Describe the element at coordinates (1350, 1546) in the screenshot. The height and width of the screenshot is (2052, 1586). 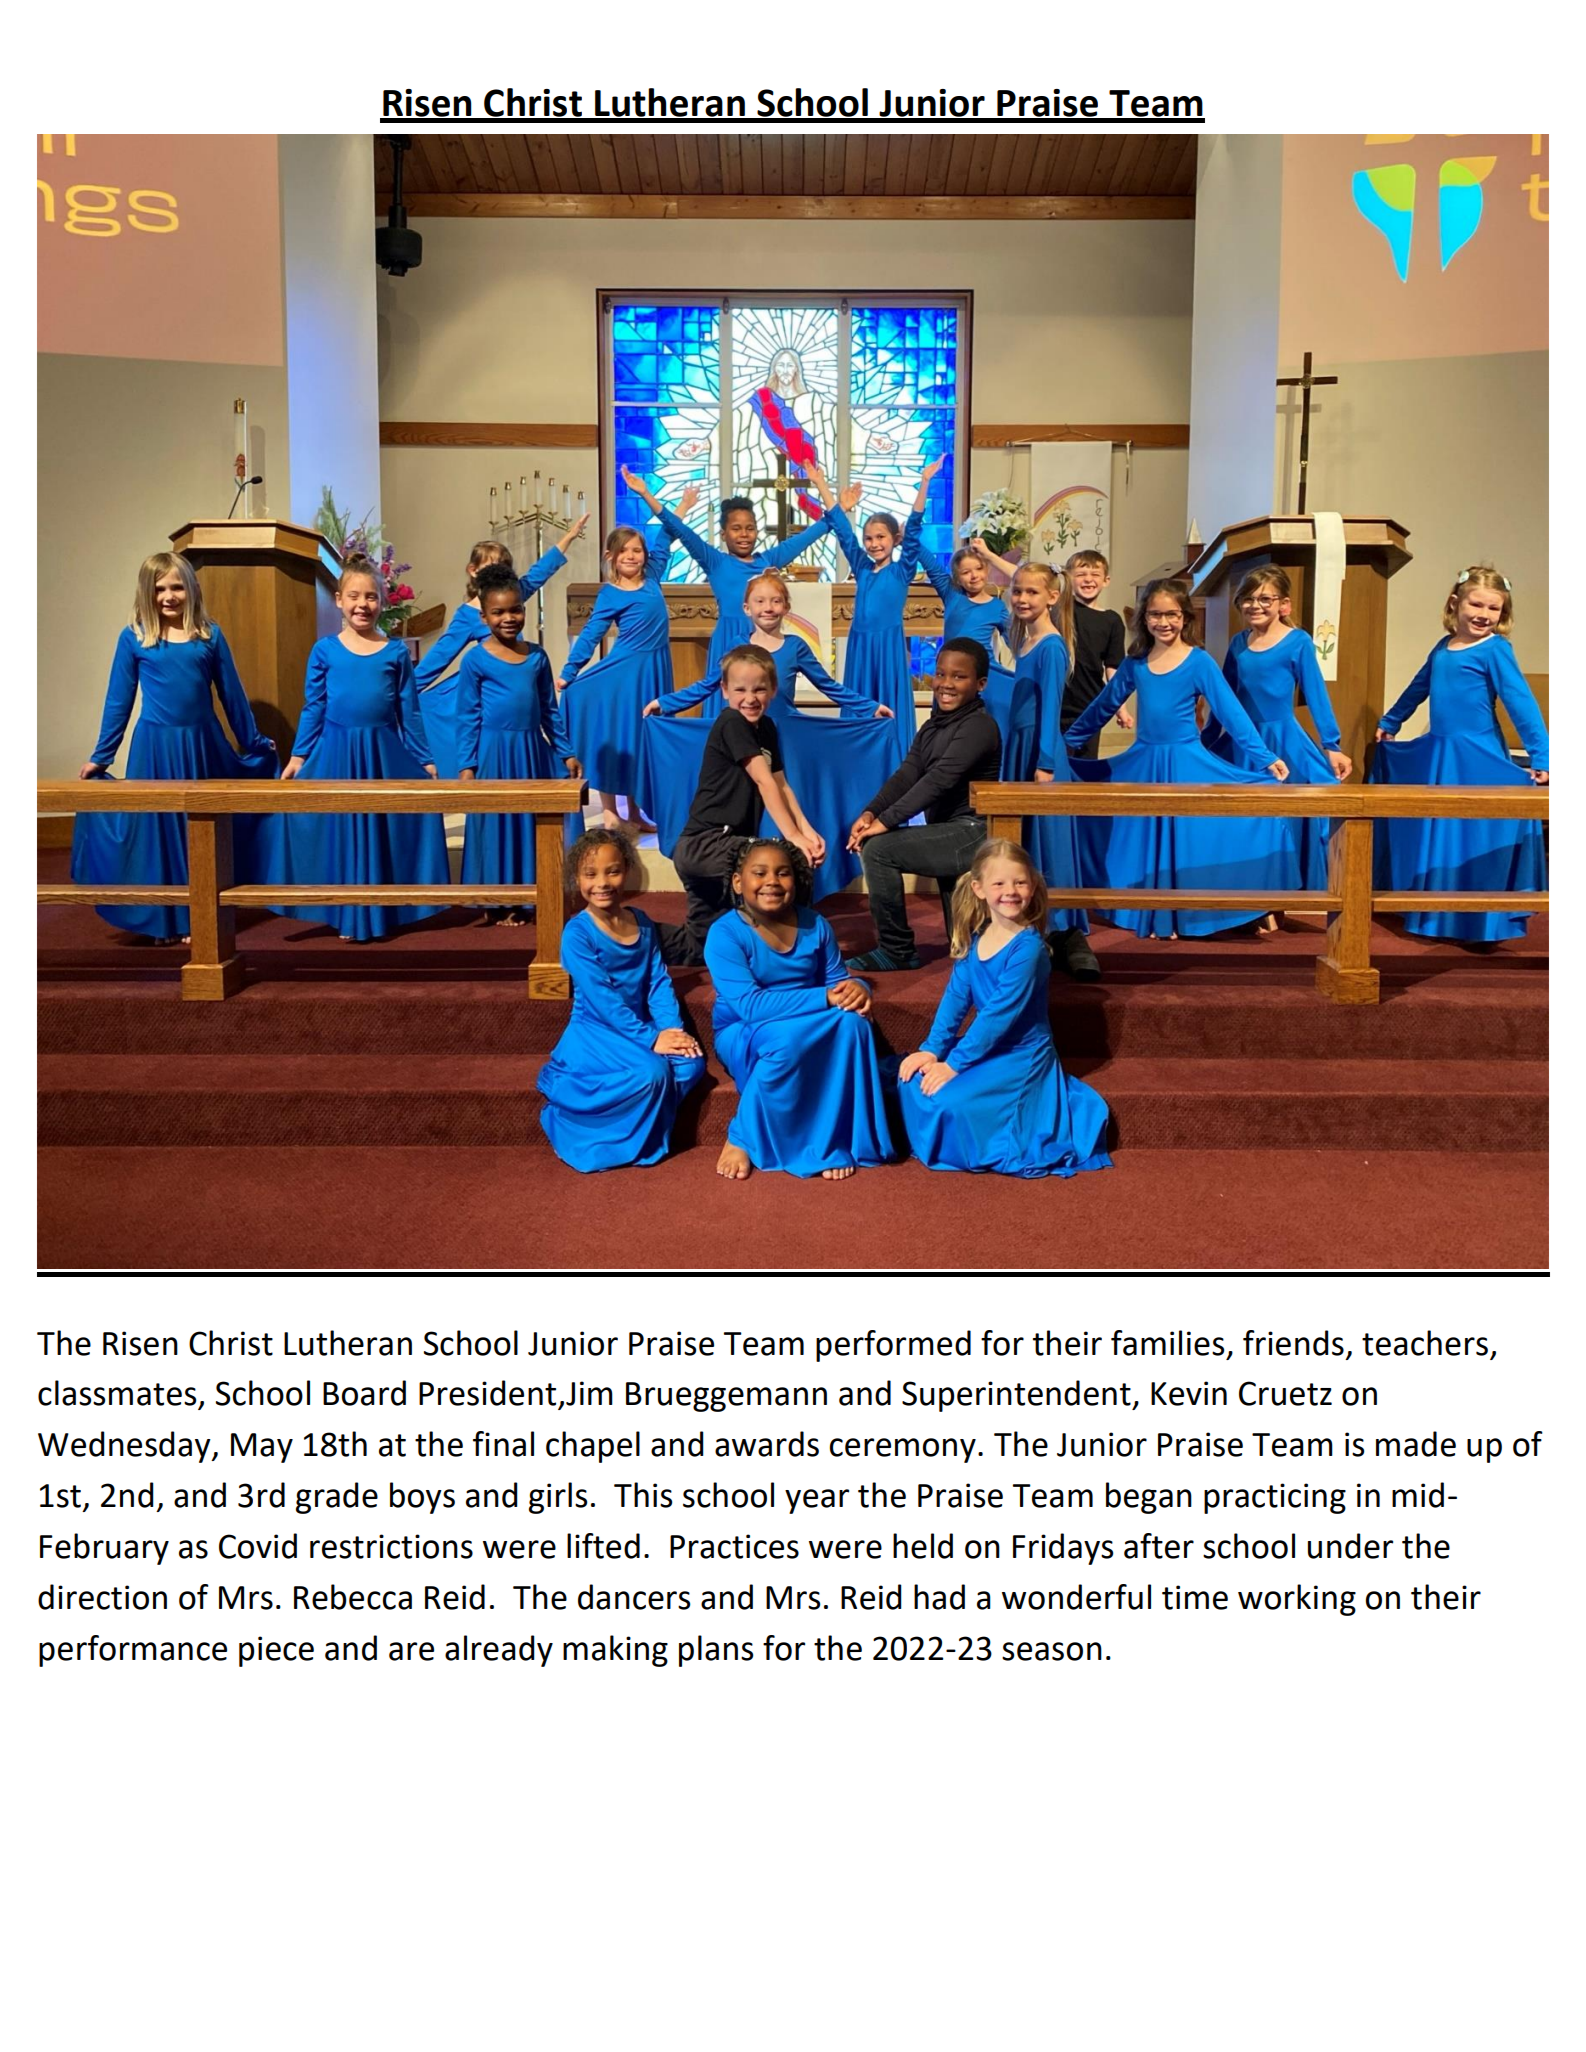
I see `under` at that location.
